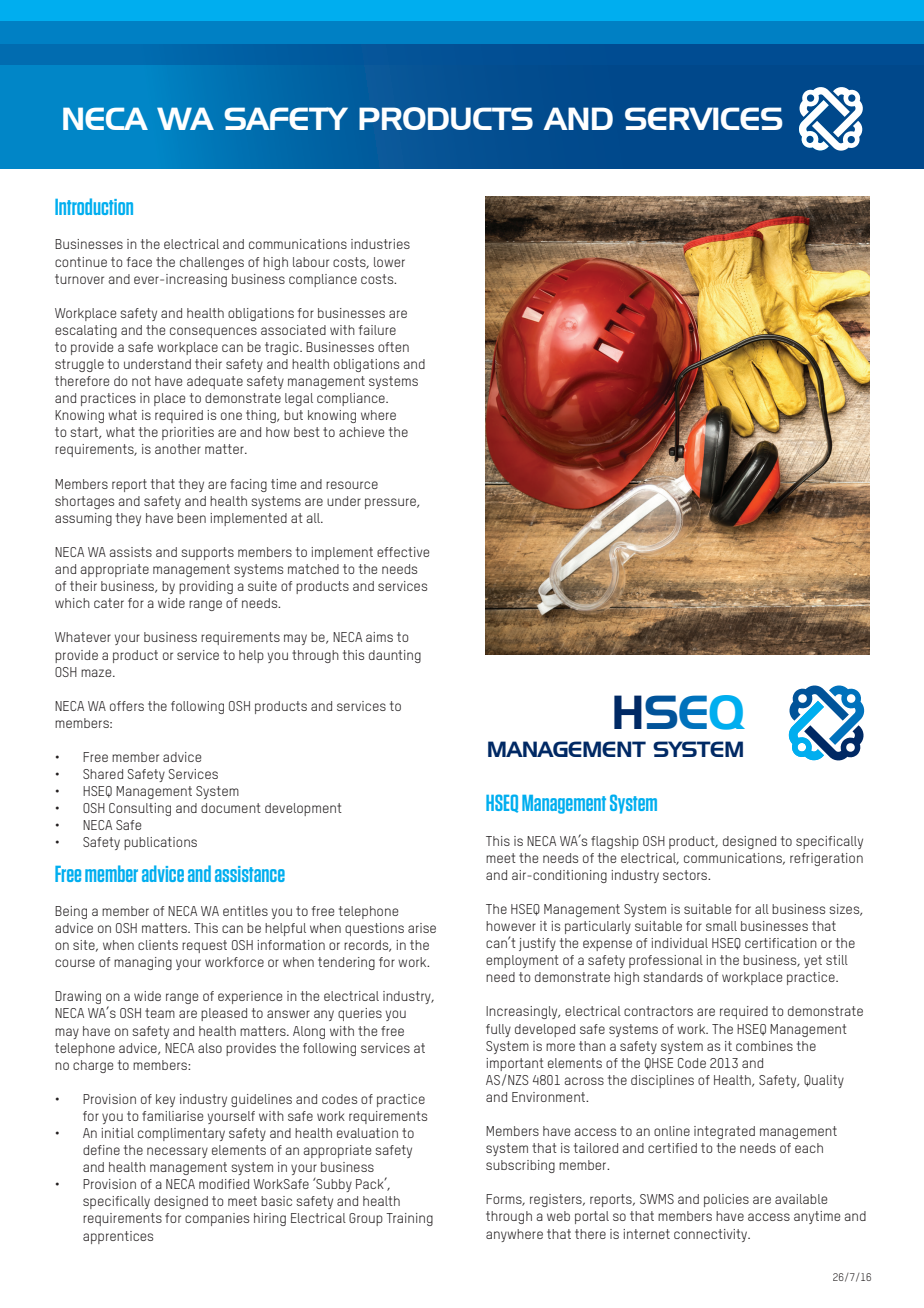 The width and height of the screenshot is (924, 1308). What do you see at coordinates (826, 859) in the screenshot?
I see `refrigeration` at bounding box center [826, 859].
